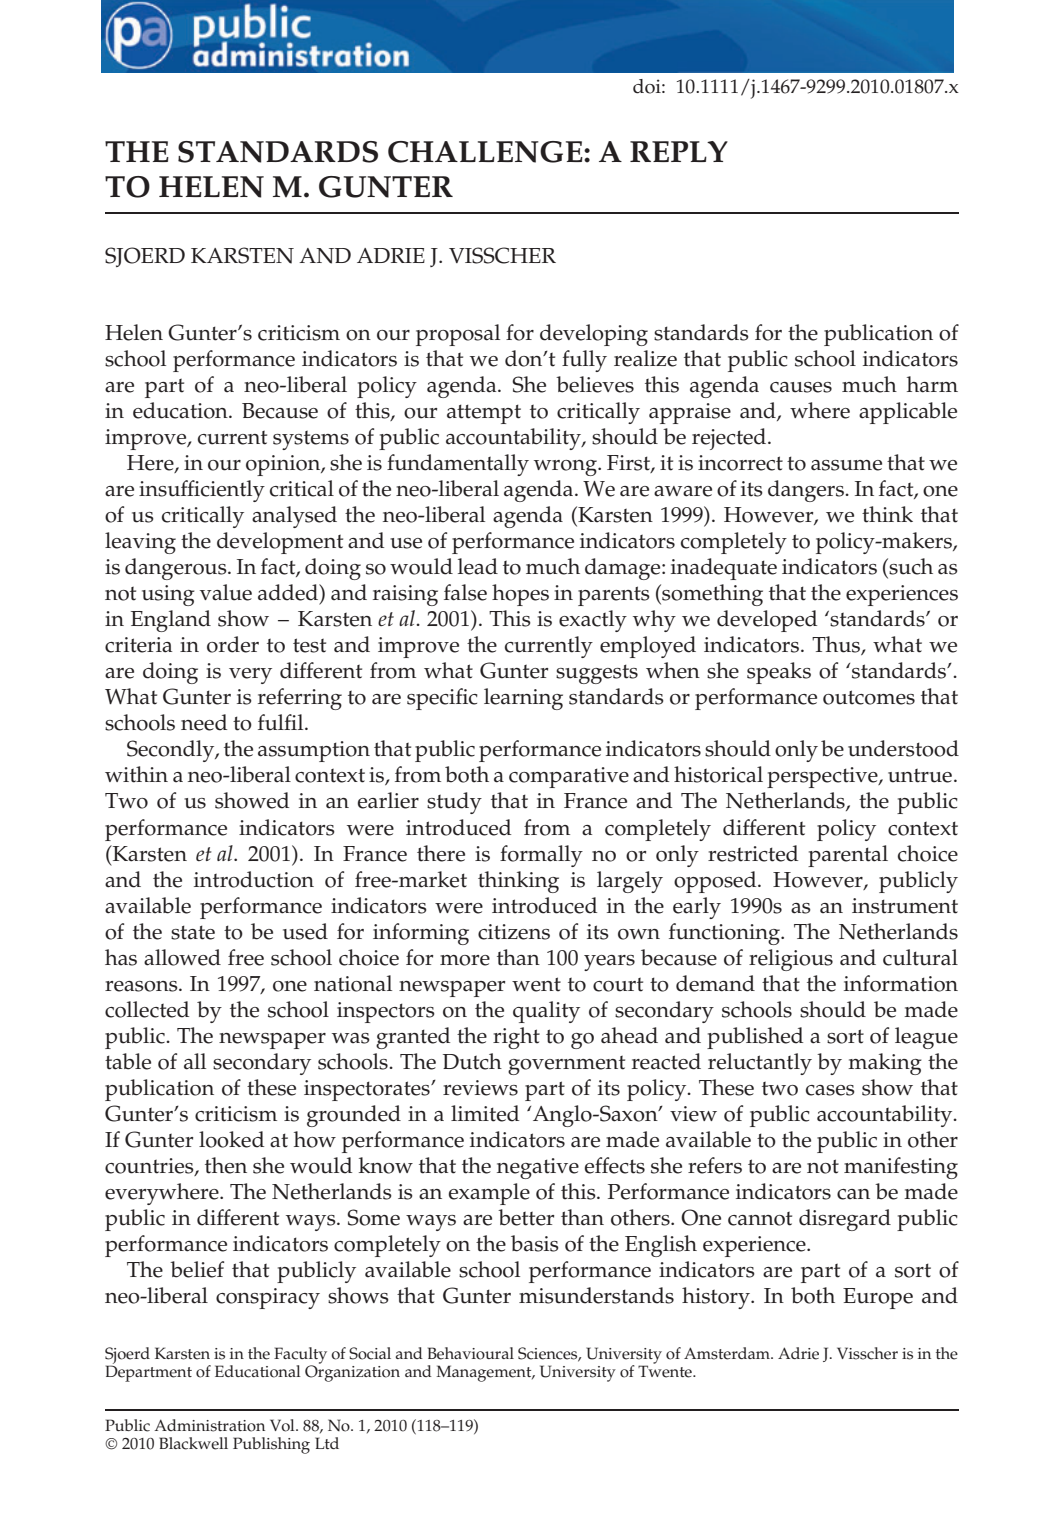  What do you see at coordinates (569, 777) in the screenshot?
I see `comparative` at bounding box center [569, 777].
